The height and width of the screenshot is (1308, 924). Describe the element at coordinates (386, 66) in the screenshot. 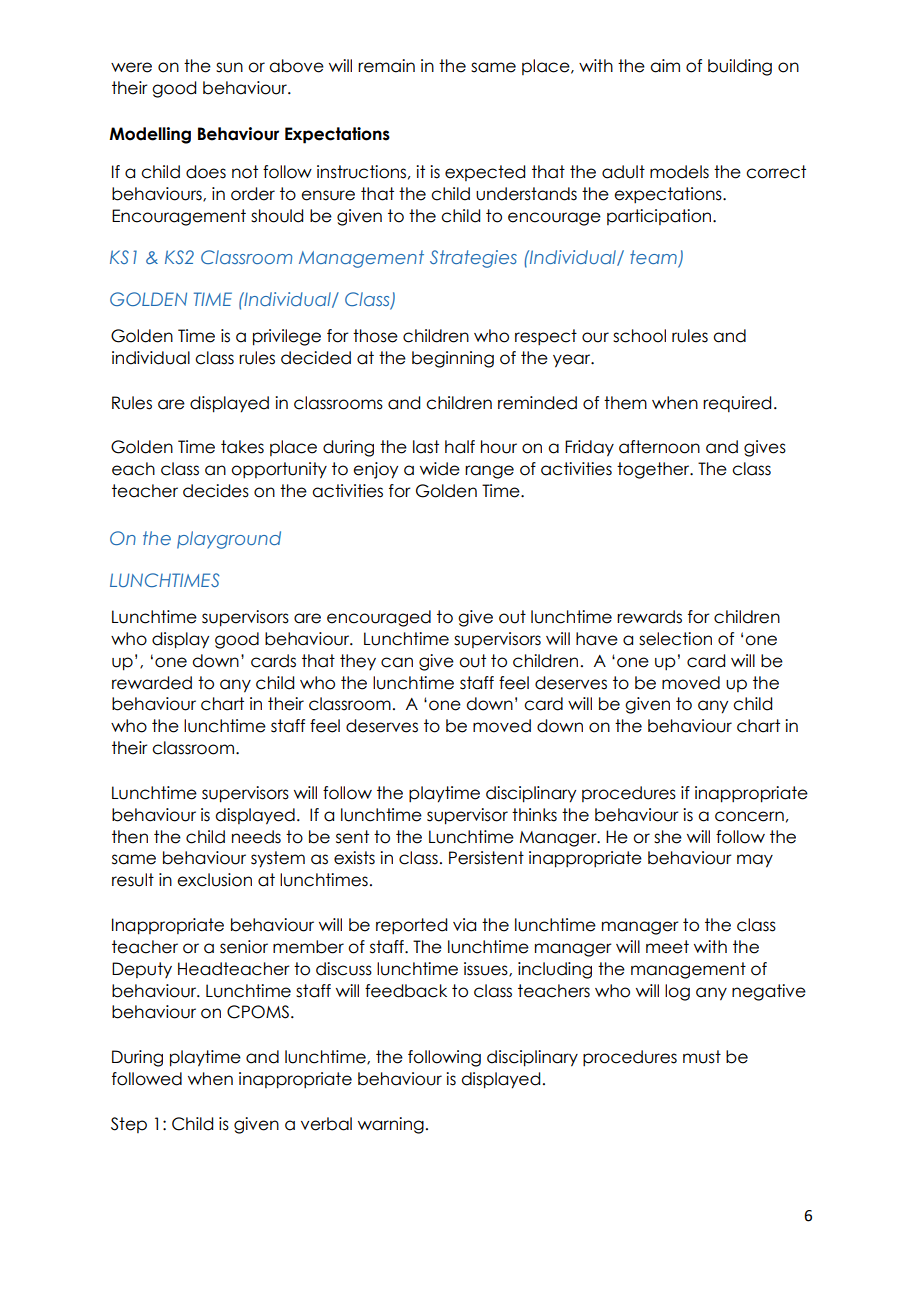

I see `remain` at that location.
